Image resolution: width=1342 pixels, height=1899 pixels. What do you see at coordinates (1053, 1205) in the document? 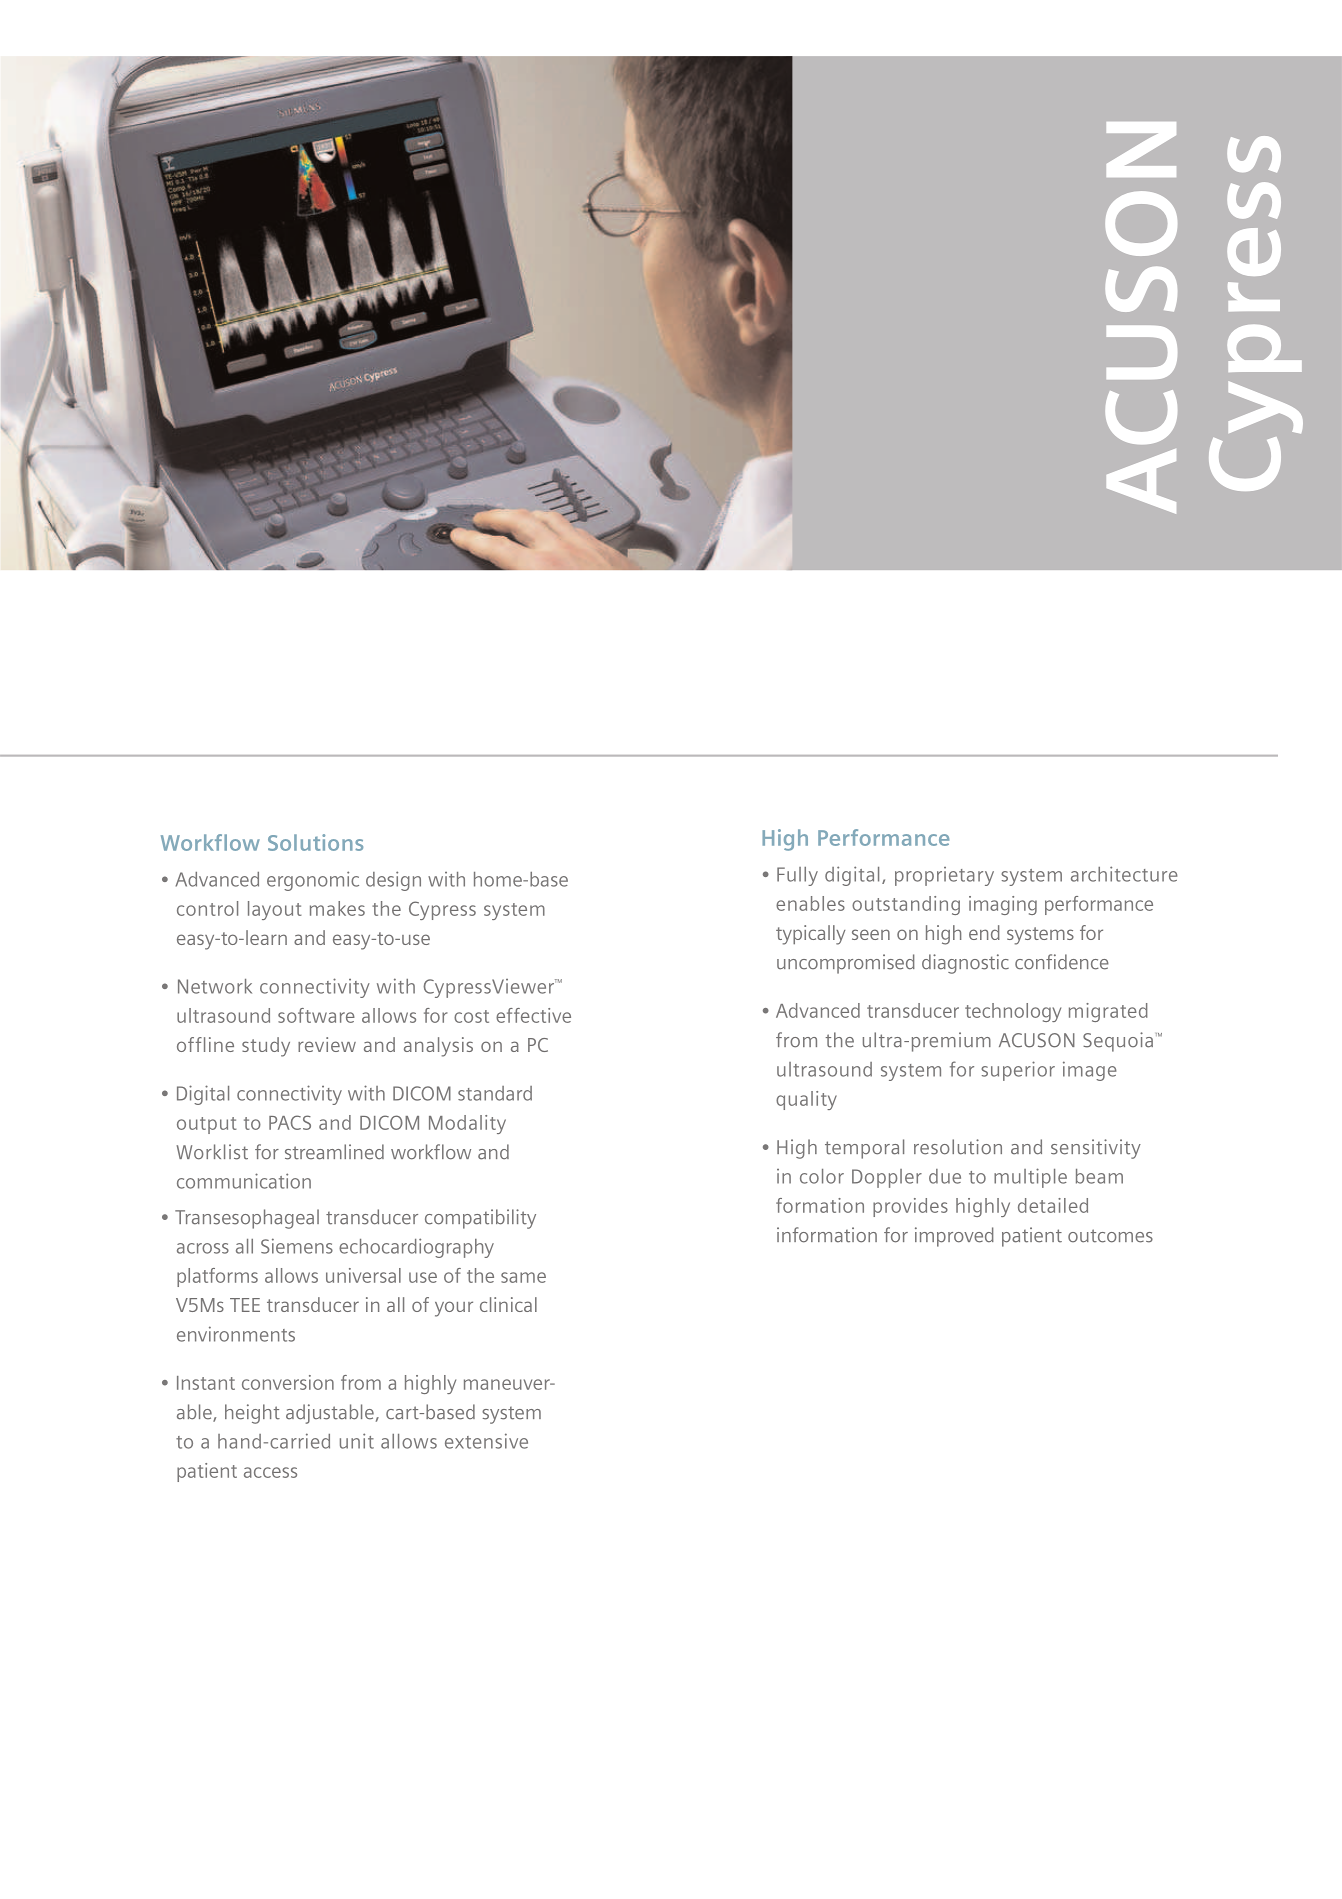
I see `detailed` at bounding box center [1053, 1205].
